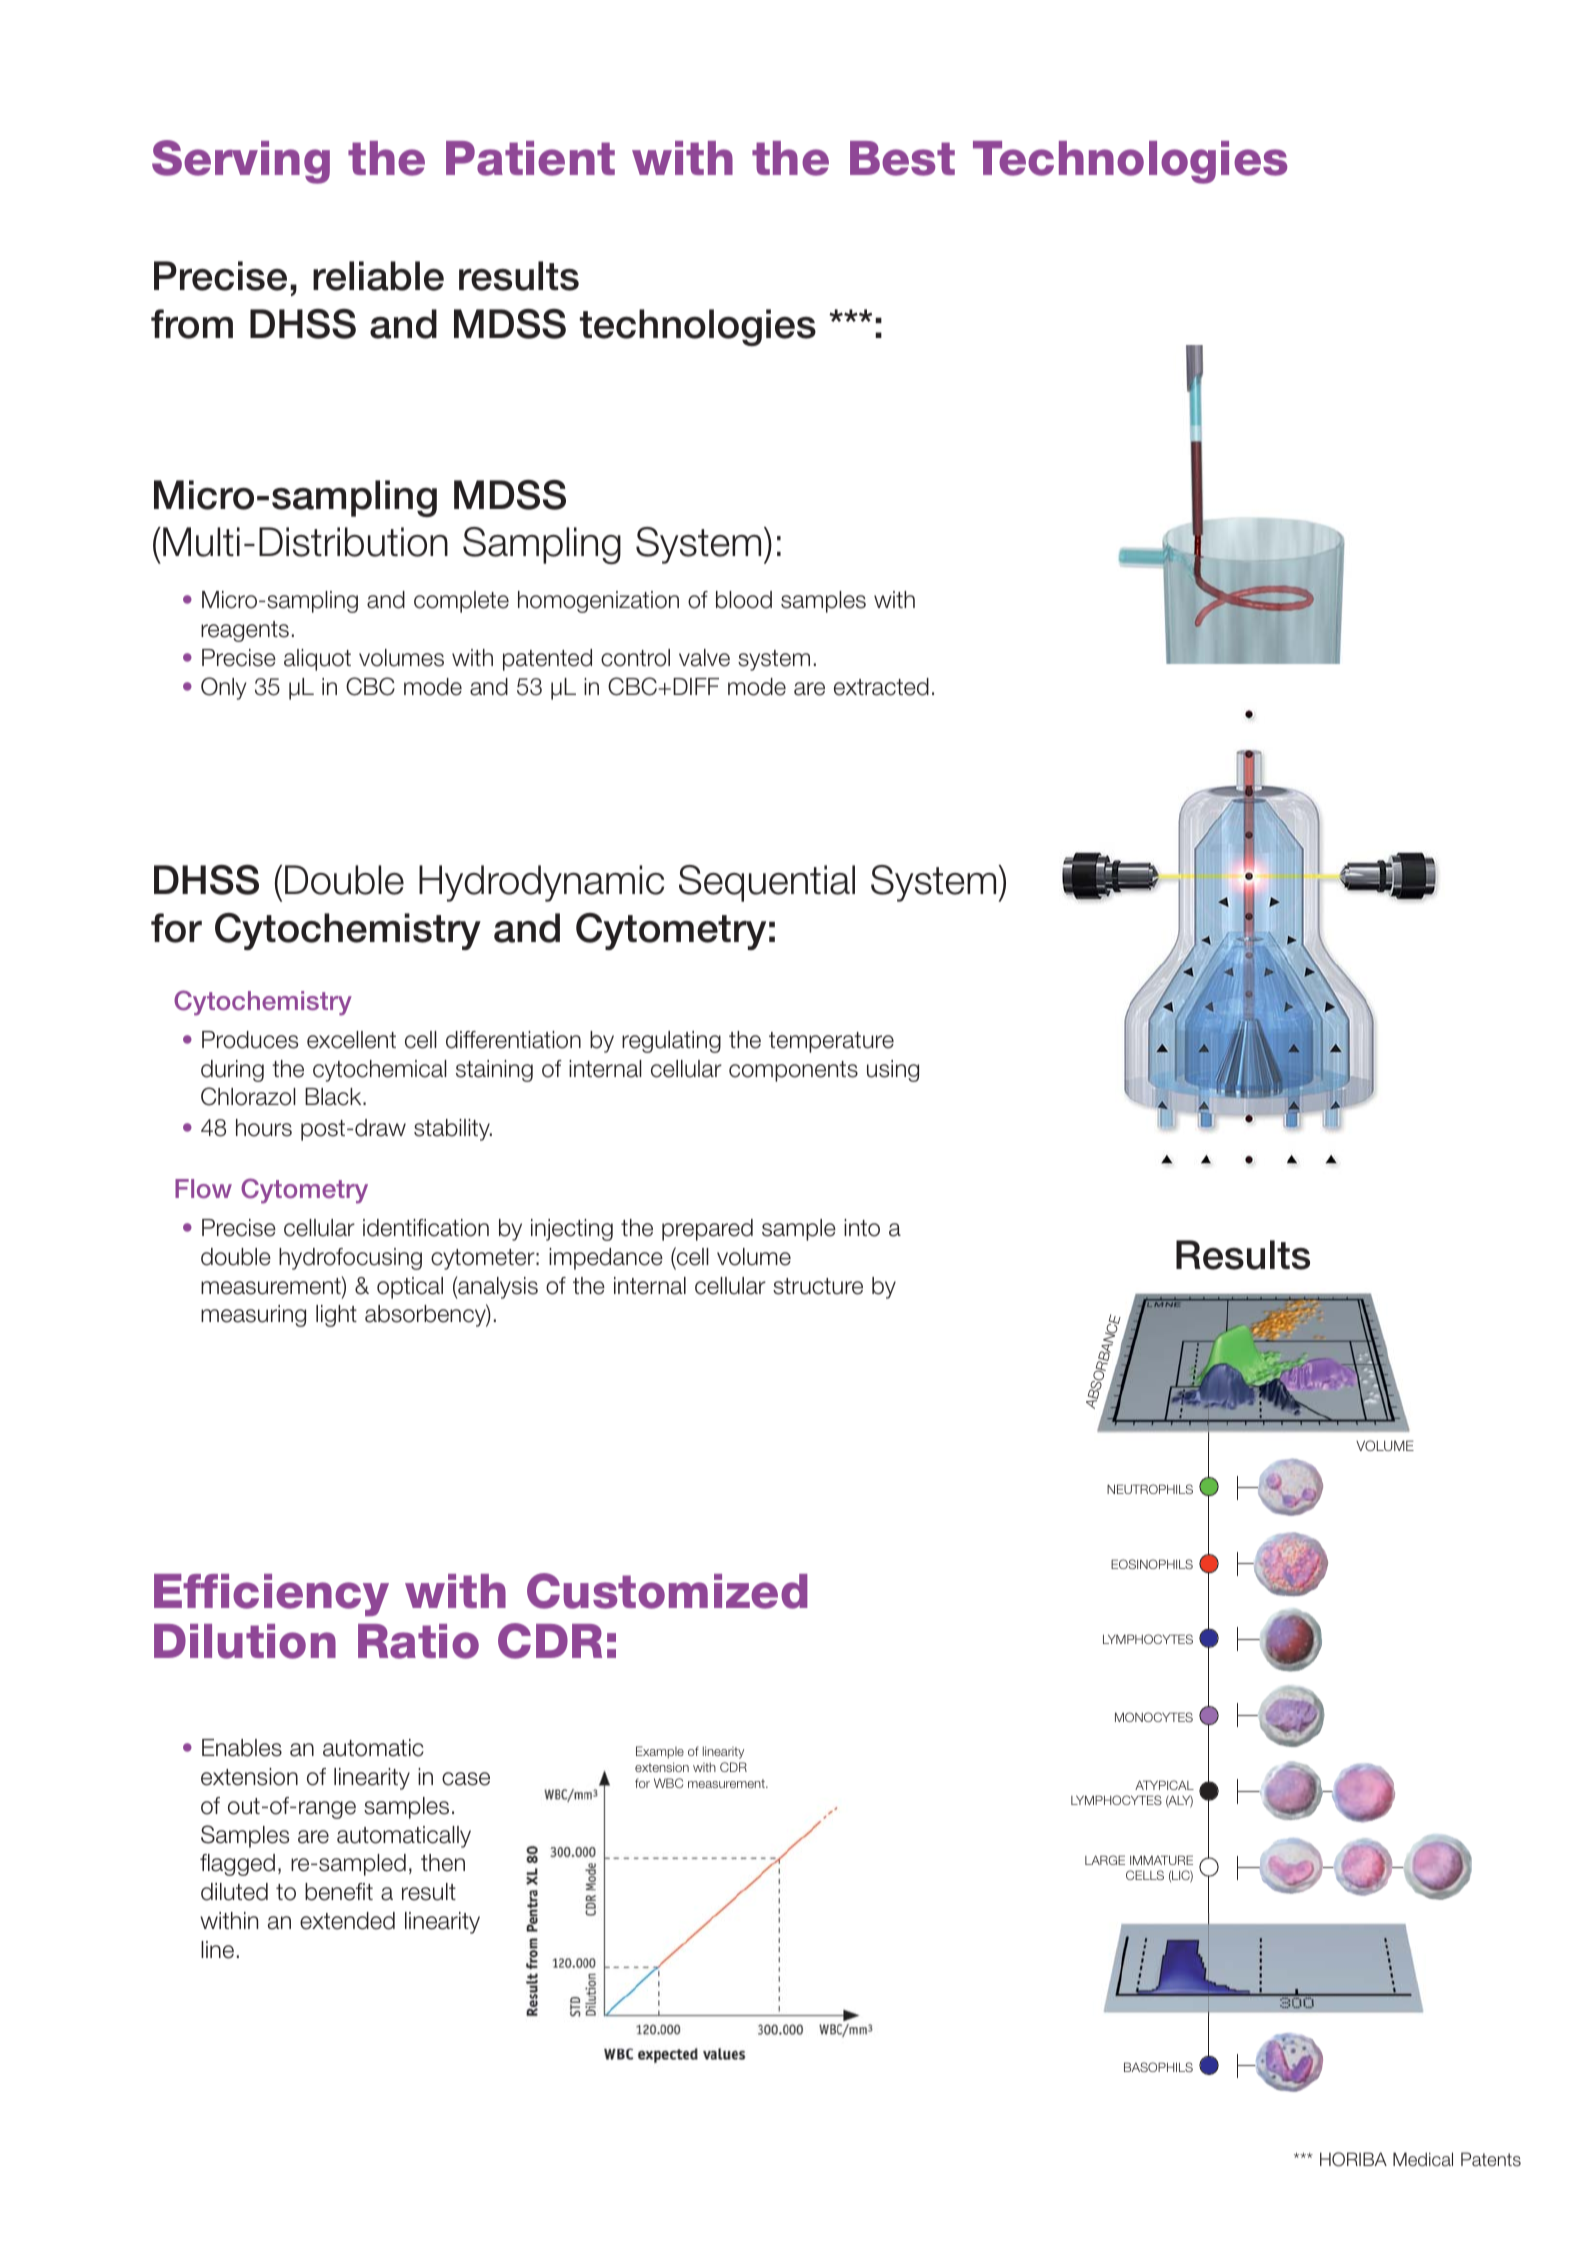  Describe the element at coordinates (378, 276) in the screenshot. I see `reliable` at that location.
